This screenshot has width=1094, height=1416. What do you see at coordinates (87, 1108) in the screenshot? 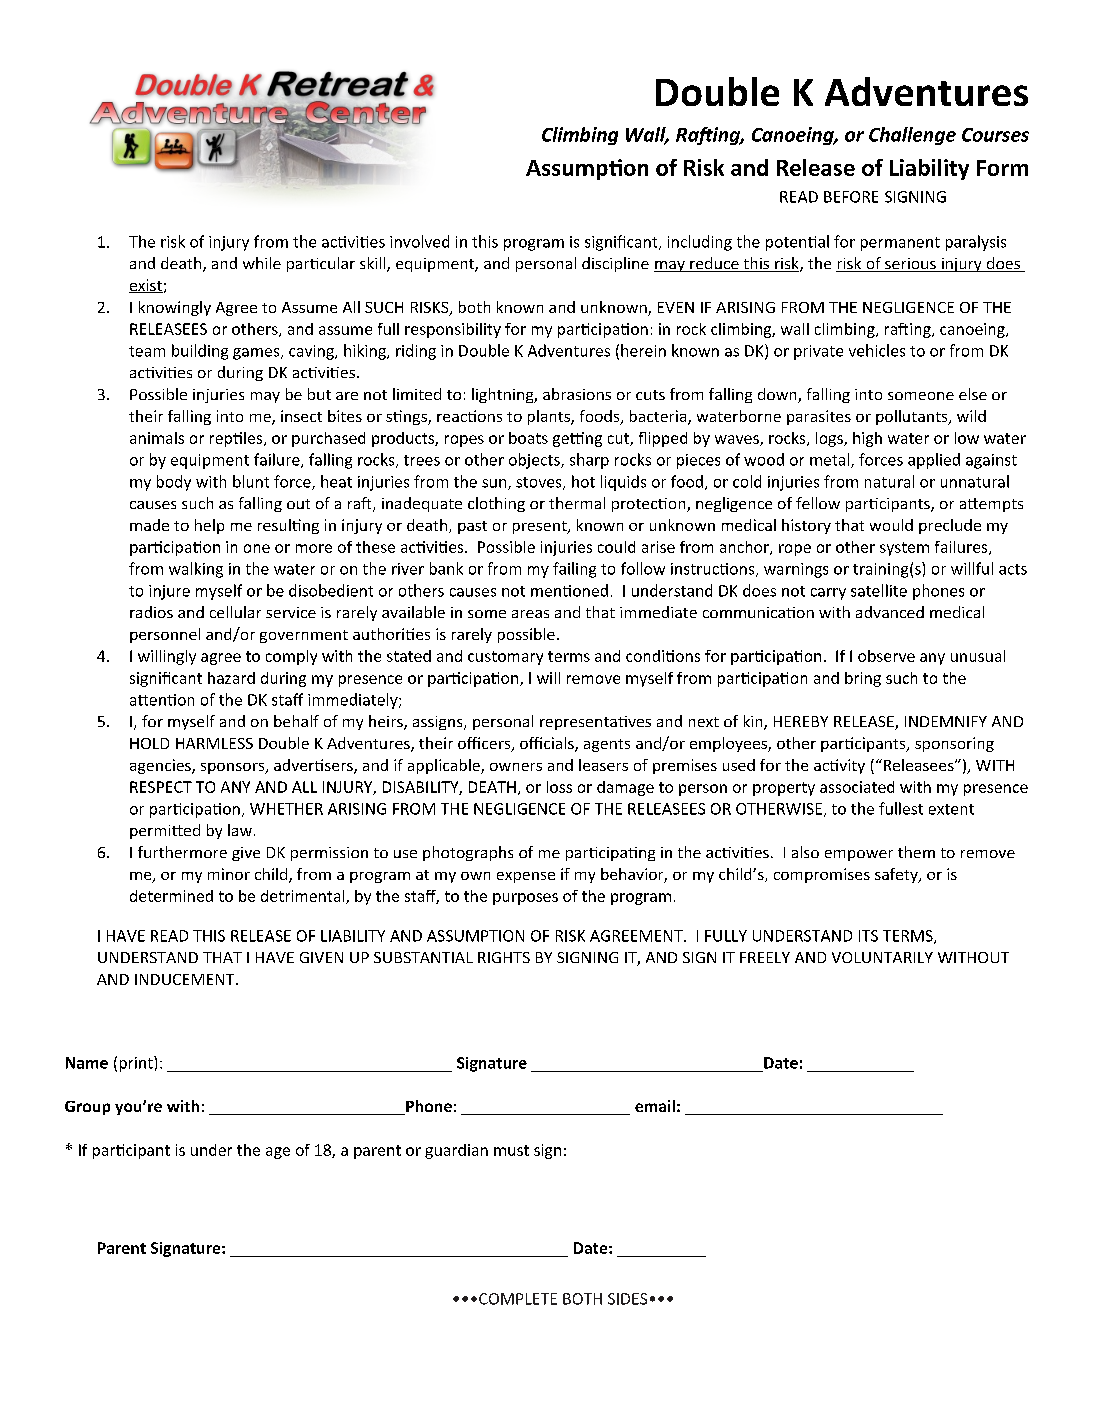
I see `Group` at bounding box center [87, 1108].
